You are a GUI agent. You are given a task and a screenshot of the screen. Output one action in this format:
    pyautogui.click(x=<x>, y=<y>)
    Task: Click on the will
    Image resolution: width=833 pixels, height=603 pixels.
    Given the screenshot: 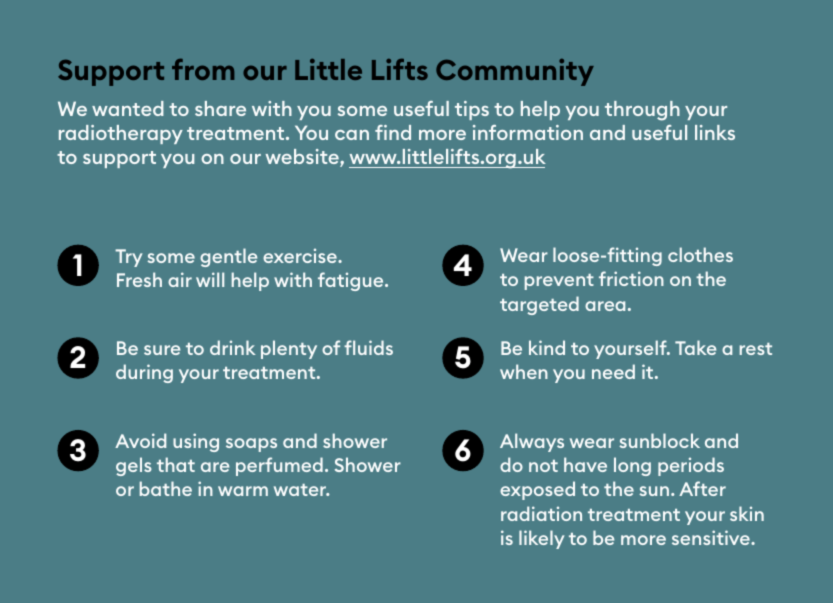 What is the action you would take?
    pyautogui.click(x=210, y=279)
